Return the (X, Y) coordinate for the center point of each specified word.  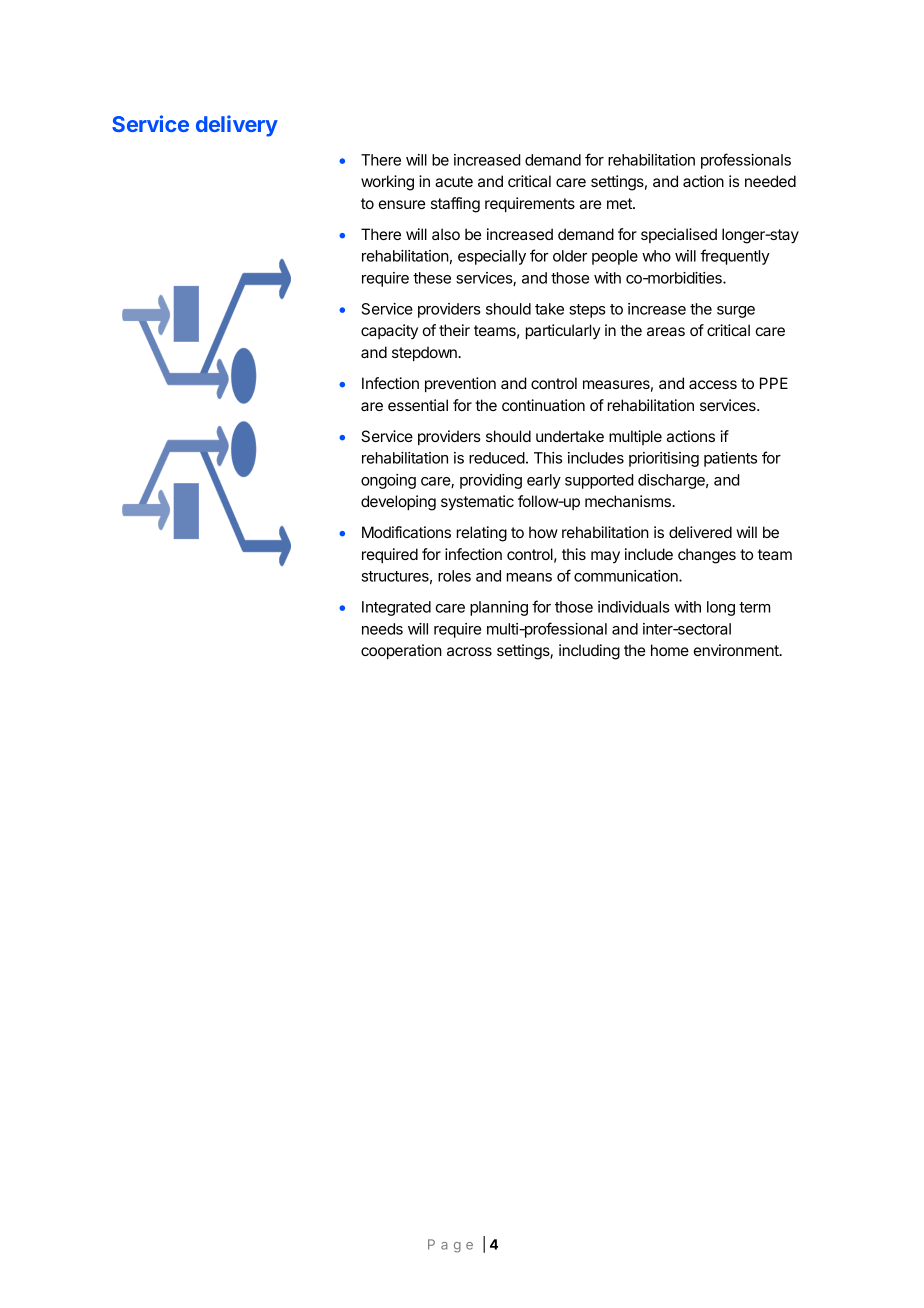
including (589, 652)
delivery (237, 126)
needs (382, 629)
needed (770, 181)
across (469, 651)
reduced (497, 458)
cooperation (401, 651)
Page (450, 1246)
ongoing (388, 481)
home (670, 650)
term (754, 607)
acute (454, 181)
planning (499, 608)
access (713, 384)
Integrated (396, 608)
